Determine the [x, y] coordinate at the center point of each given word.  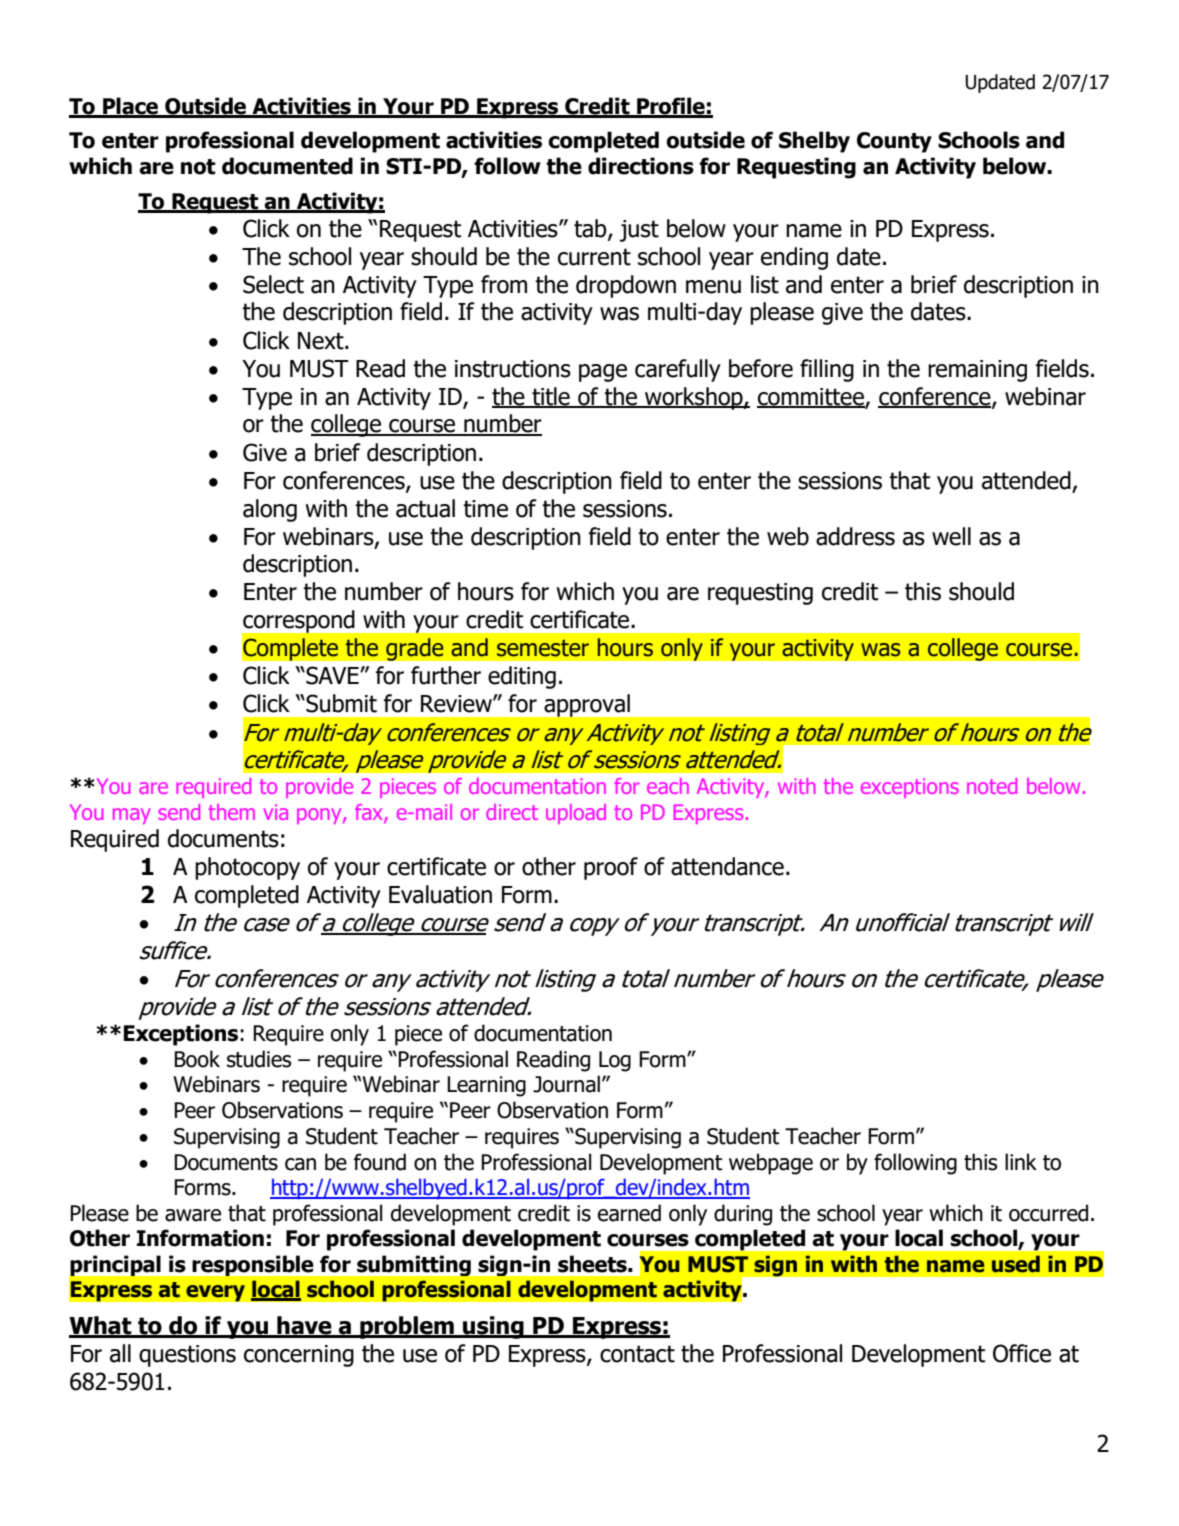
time [485, 509]
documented [287, 166]
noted [992, 786]
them [232, 812]
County [894, 142]
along [270, 510]
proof [611, 868]
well [951, 536]
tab [591, 229]
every [215, 1293]
